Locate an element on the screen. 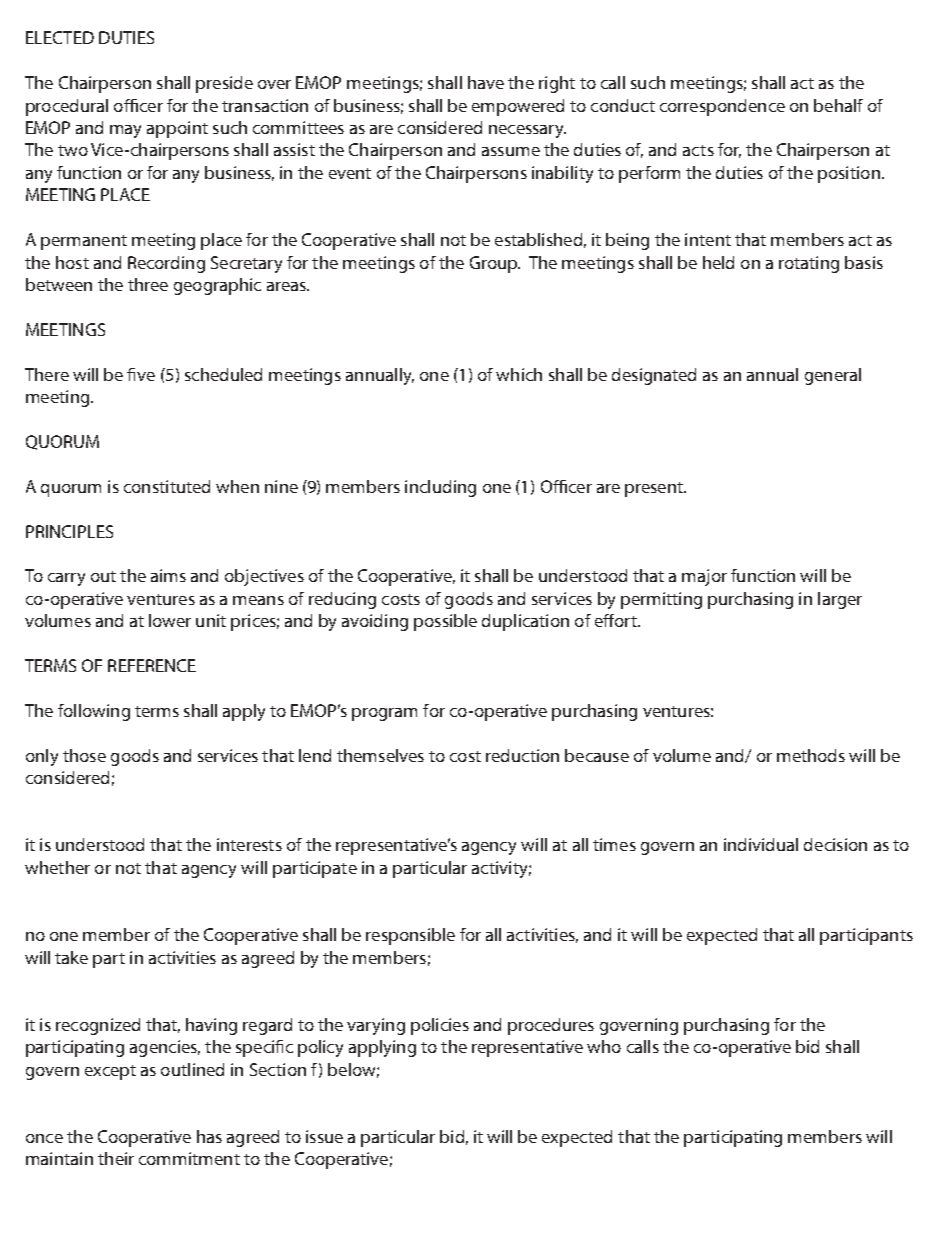 Image resolution: width=952 pixels, height=1233 pixels. correspondence is located at coordinates (722, 107).
